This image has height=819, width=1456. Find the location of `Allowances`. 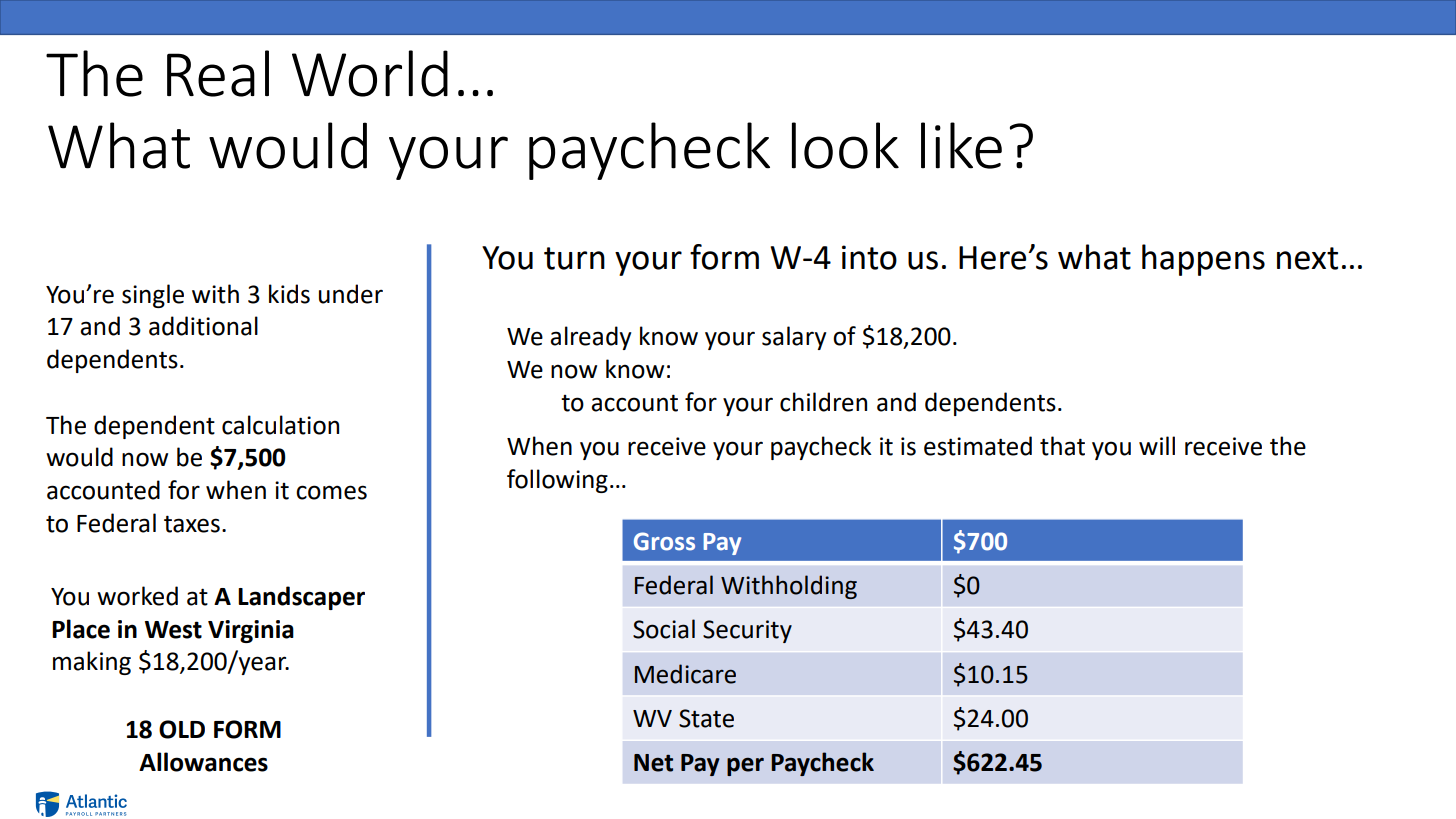

Allowances is located at coordinates (203, 762).
